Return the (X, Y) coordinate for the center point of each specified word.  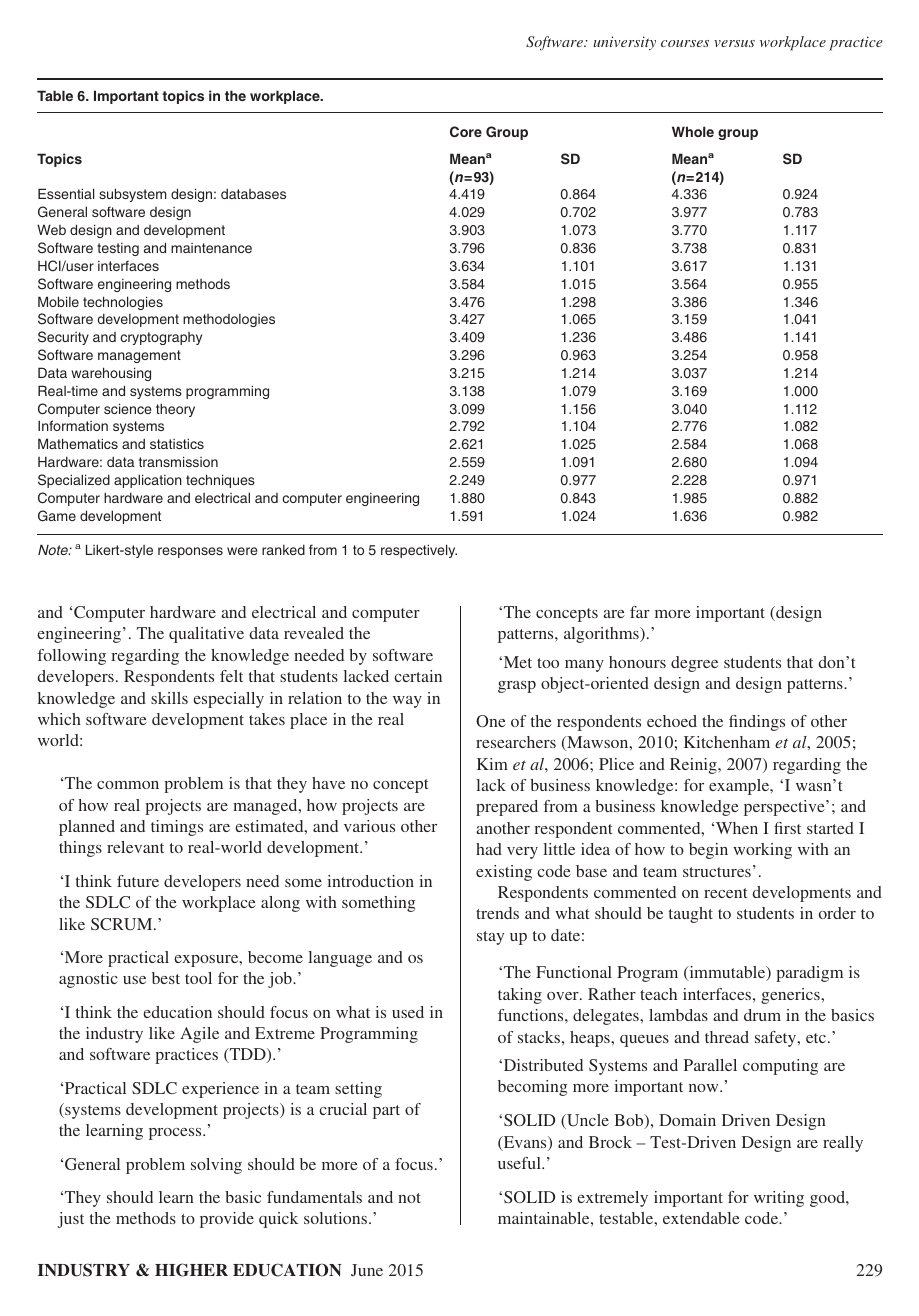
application (148, 481)
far (640, 612)
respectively (419, 551)
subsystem (132, 195)
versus (734, 43)
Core (466, 132)
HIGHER (191, 1270)
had (489, 849)
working (762, 851)
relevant (135, 847)
